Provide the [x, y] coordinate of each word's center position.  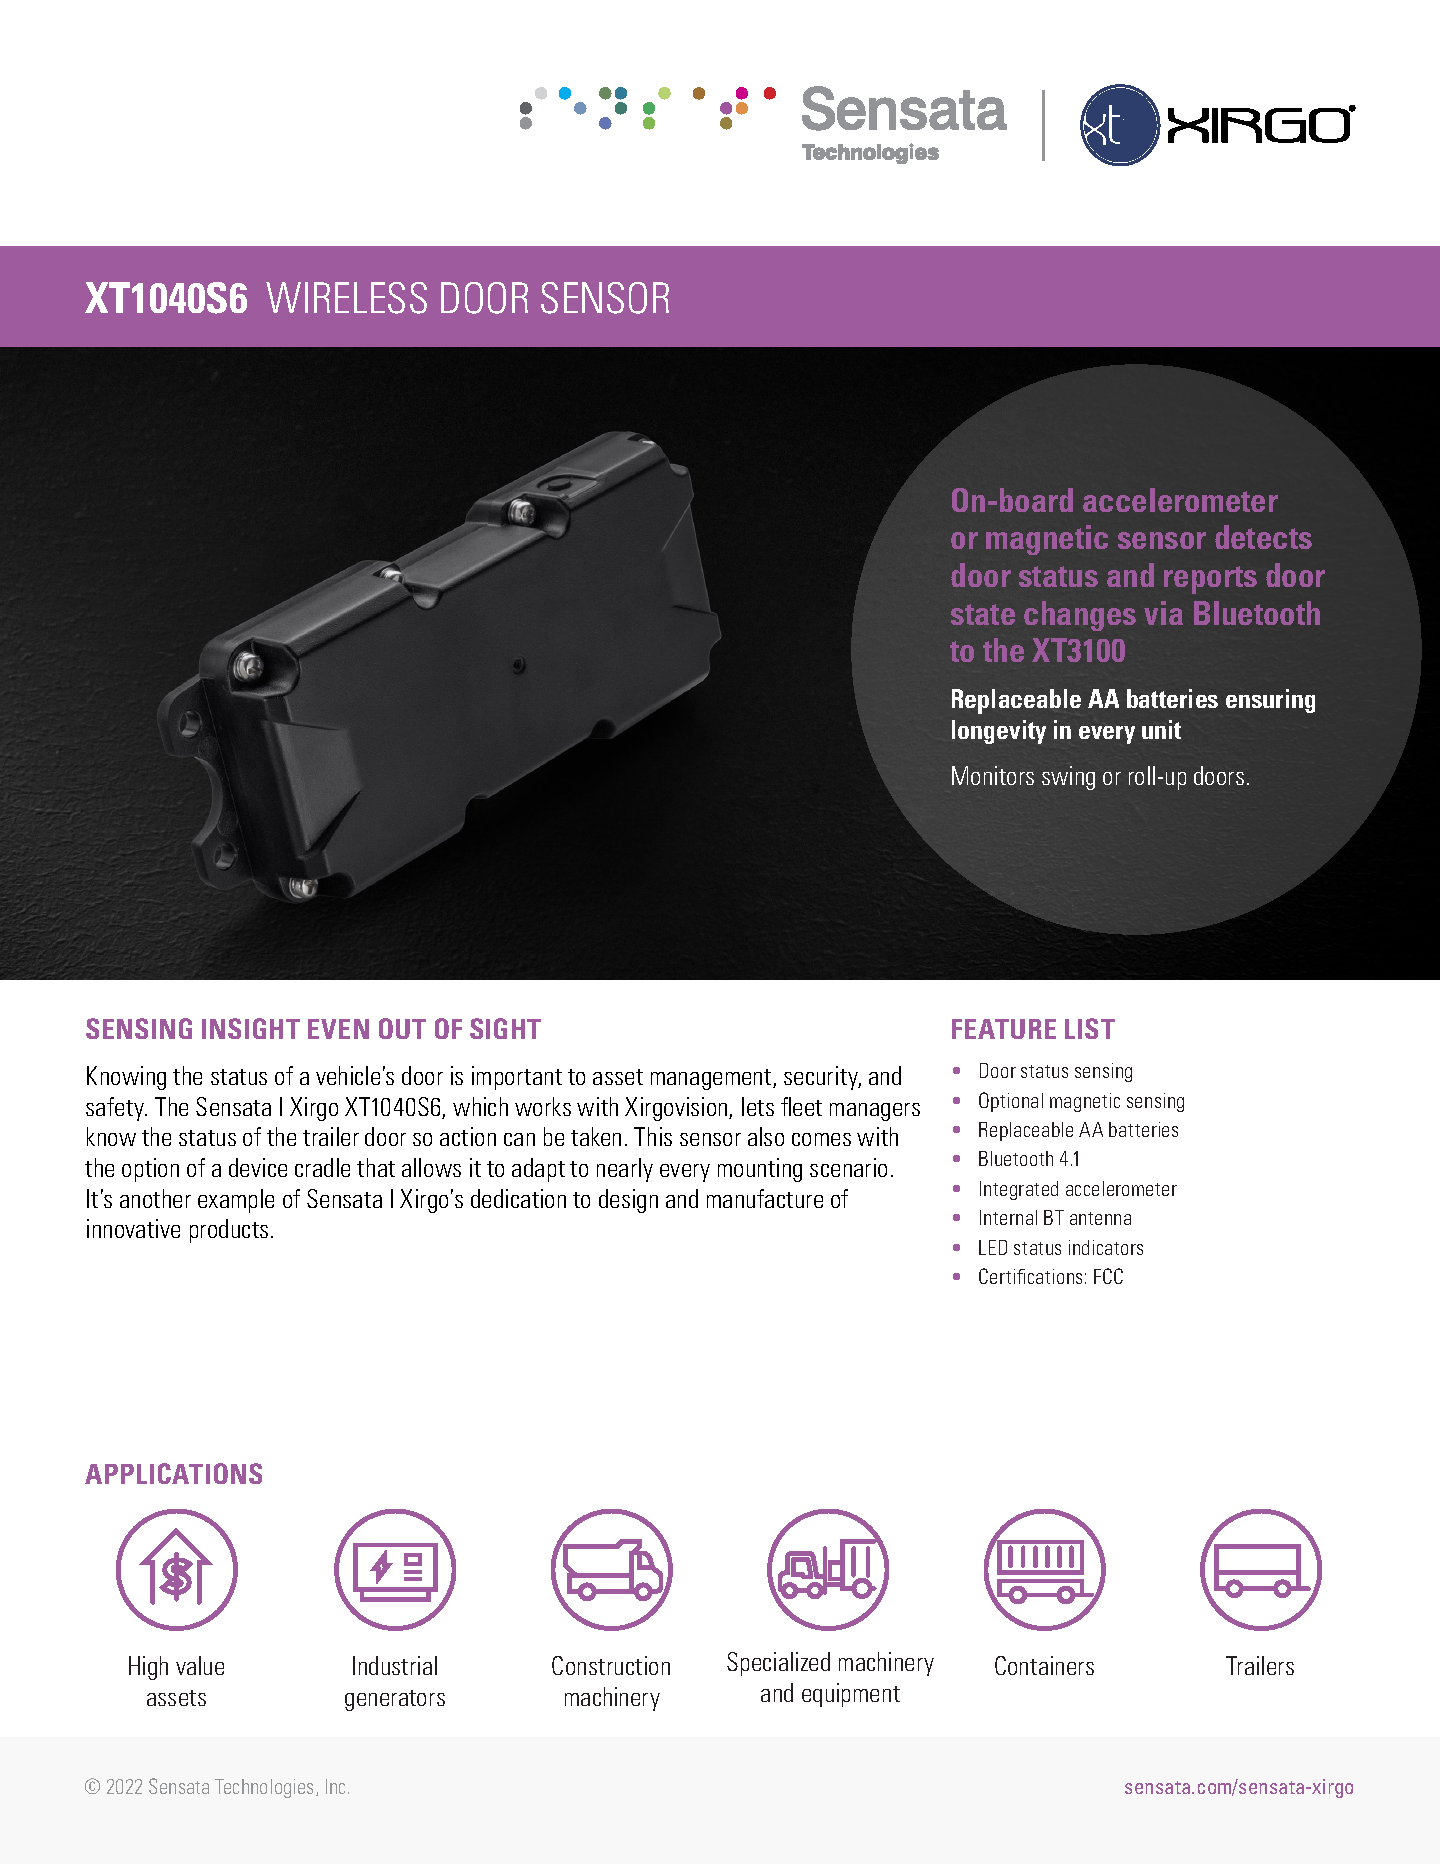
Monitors [993, 775]
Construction [611, 1665]
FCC [1108, 1276]
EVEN [338, 1029]
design [628, 1201]
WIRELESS [346, 298]
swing [1068, 778]
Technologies [266, 1788]
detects [1263, 537]
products [229, 1231]
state [983, 614]
